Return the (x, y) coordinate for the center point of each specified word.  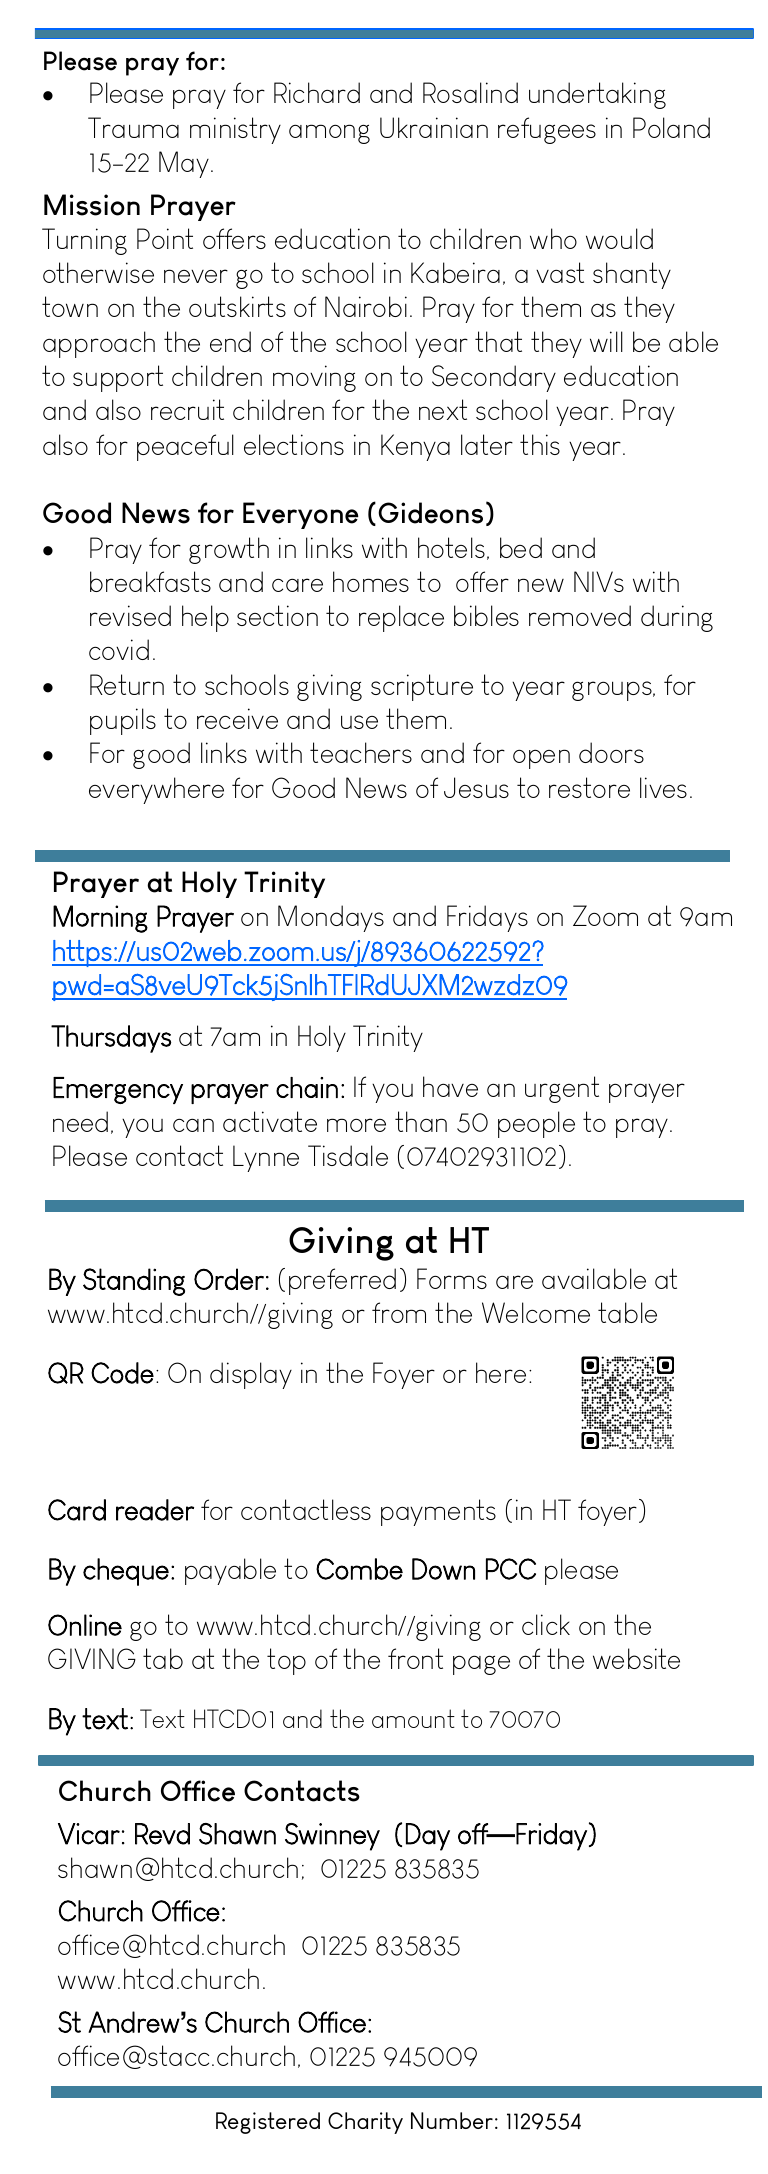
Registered (268, 2123)
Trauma (133, 127)
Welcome (536, 1312)
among (329, 134)
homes (371, 581)
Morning (100, 919)
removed (580, 615)
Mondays (331, 918)
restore (589, 787)
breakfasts (150, 581)
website (636, 1658)
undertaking (597, 95)
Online (85, 1625)
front (415, 1658)
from (399, 1312)
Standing (134, 1282)
